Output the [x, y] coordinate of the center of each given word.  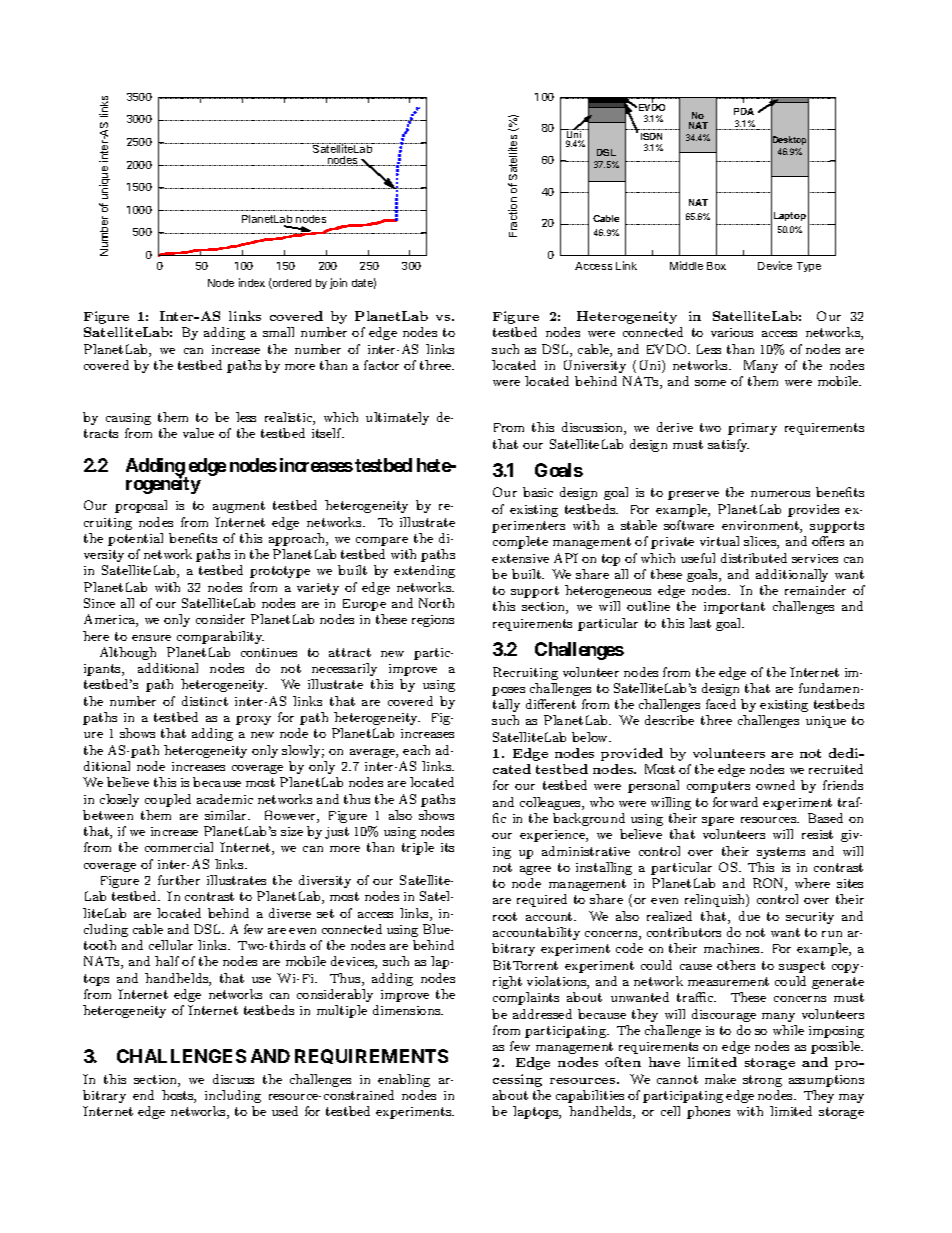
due [749, 916]
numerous [780, 494]
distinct [205, 701]
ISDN [651, 136]
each [416, 750]
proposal [141, 506]
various [732, 332]
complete [520, 542]
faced [721, 704]
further [179, 880]
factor [381, 365]
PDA [744, 111]
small [278, 332]
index [252, 282]
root [505, 916]
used [285, 1111]
